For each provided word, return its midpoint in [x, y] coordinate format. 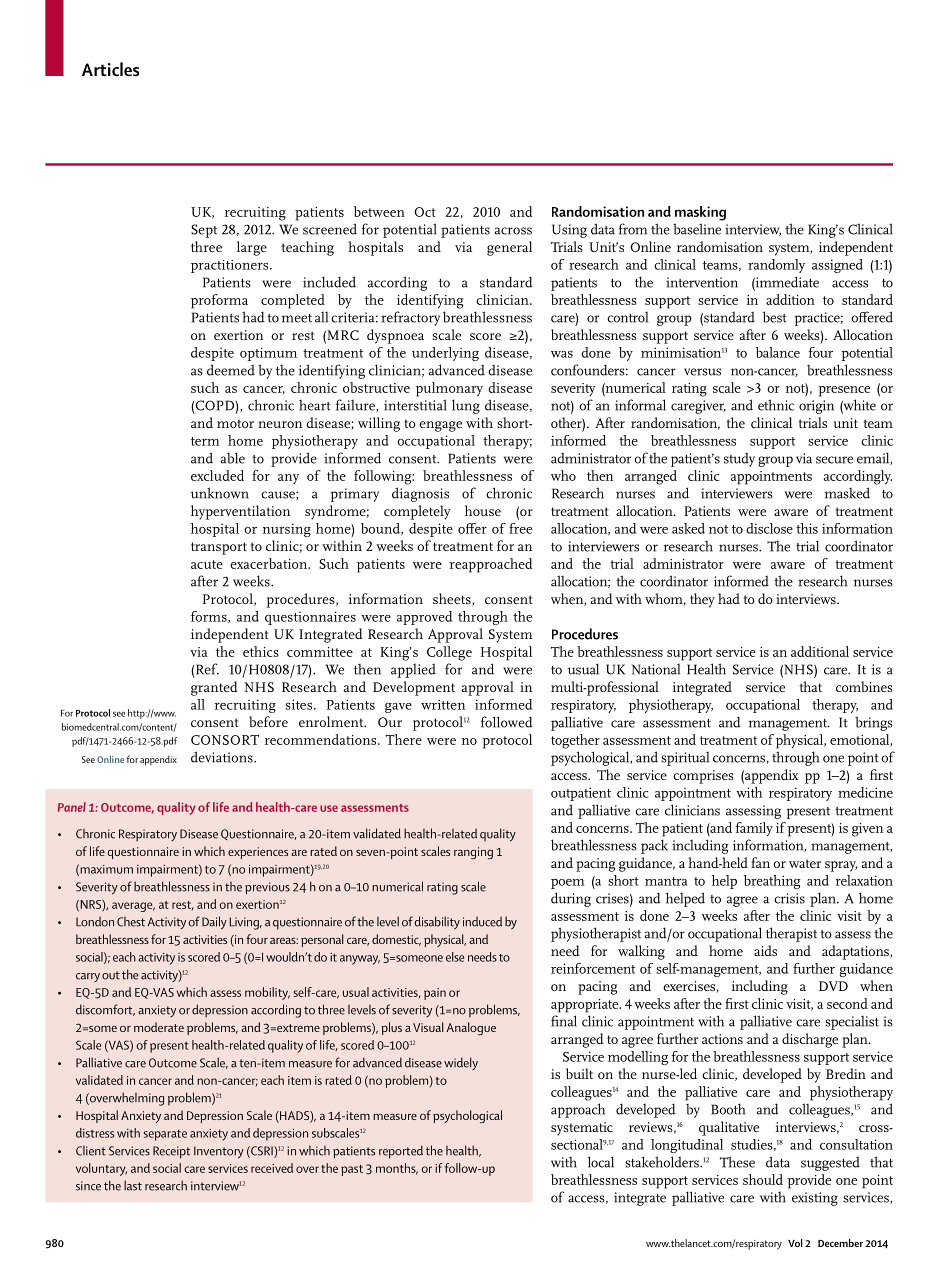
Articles [110, 69]
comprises [703, 777]
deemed [231, 370]
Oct [425, 212]
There [404, 739]
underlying [445, 354]
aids [765, 950]
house [483, 510]
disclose [769, 528]
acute [207, 564]
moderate [159, 1027]
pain [435, 994]
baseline [697, 229]
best [775, 317]
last [133, 1185]
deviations [223, 757]
